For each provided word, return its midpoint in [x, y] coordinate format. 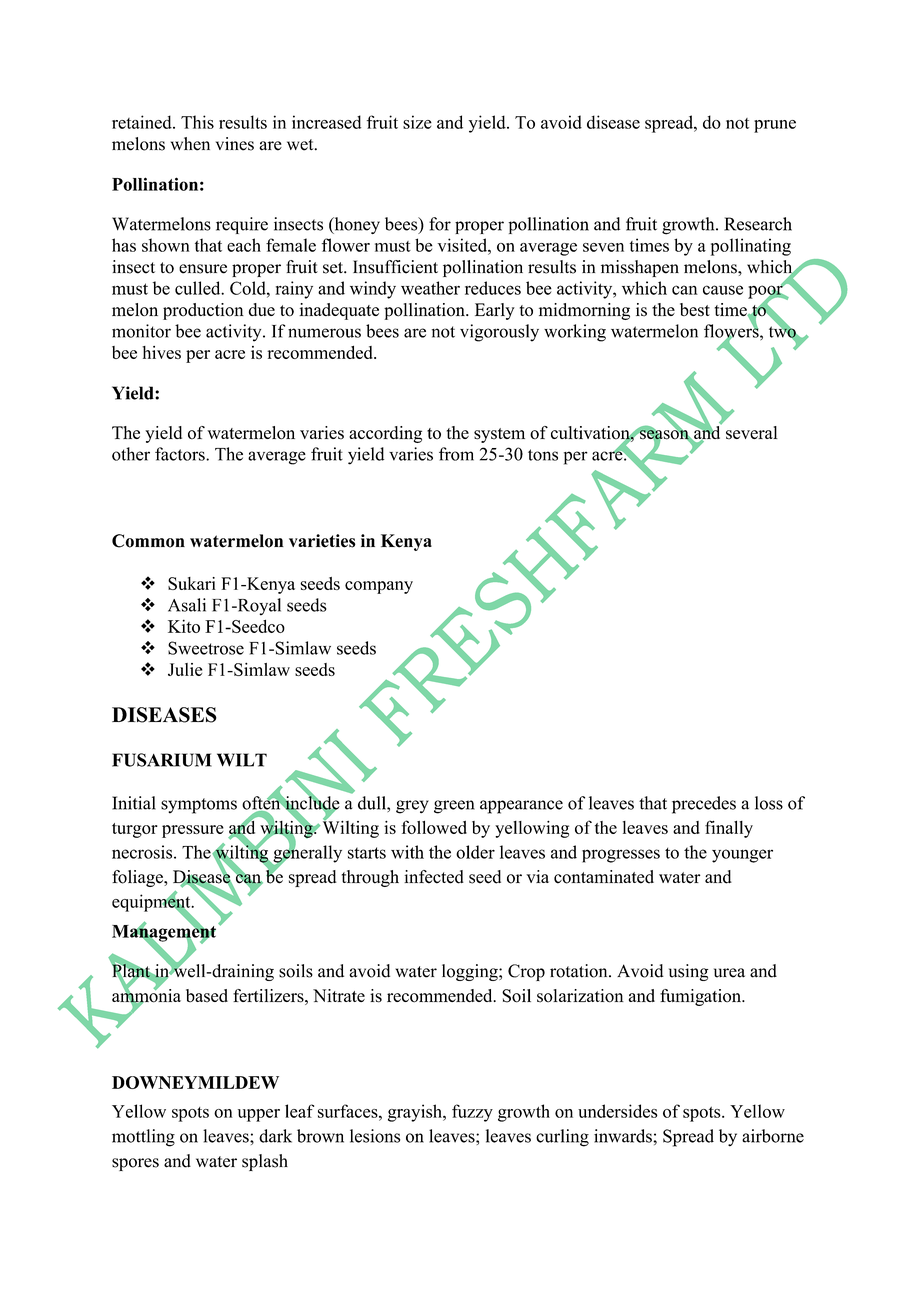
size [417, 122]
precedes [704, 805]
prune [775, 126]
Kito [184, 626]
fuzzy [472, 1113]
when [190, 144]
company [379, 587]
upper [259, 1115]
